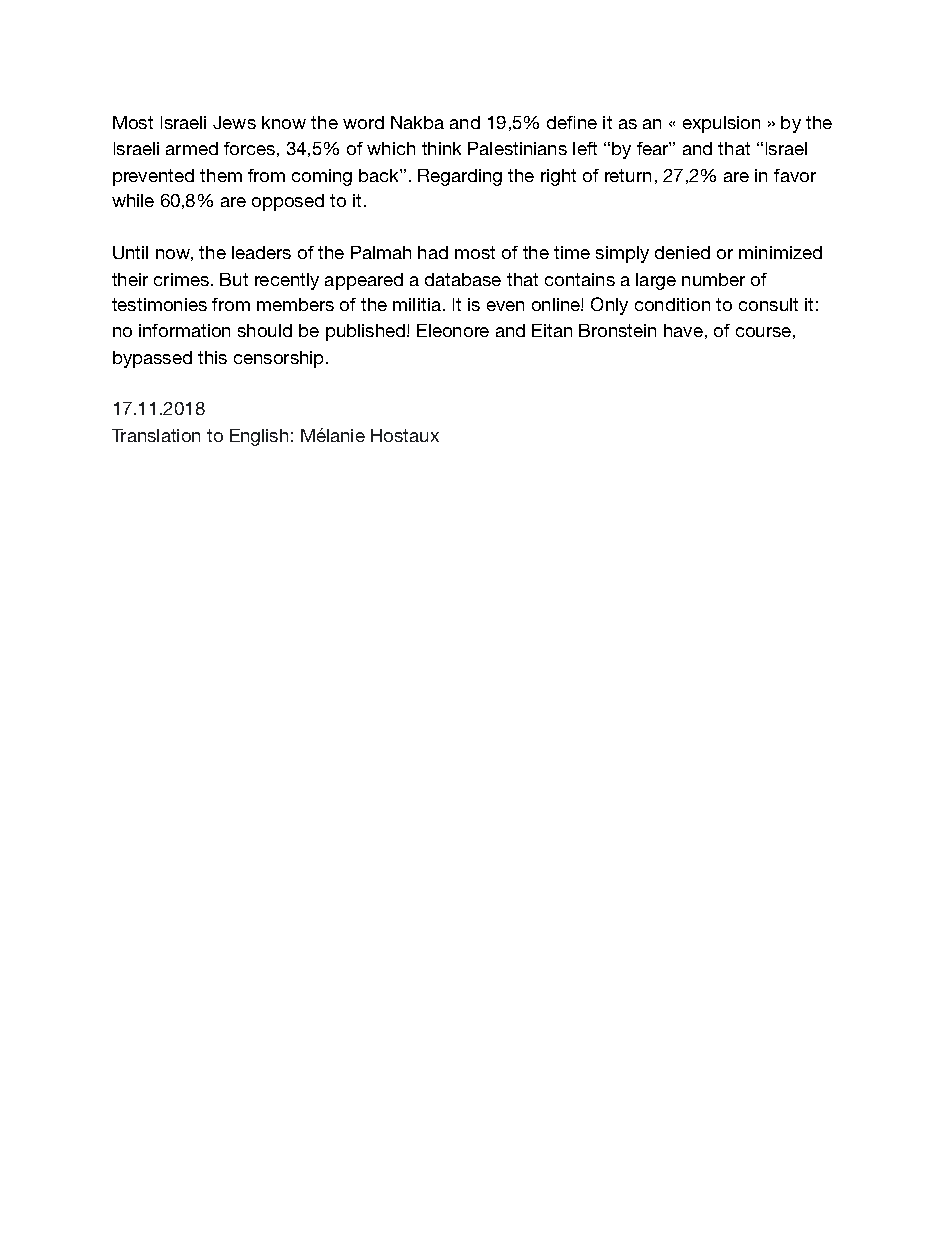 This document has height=1233, width=952. Describe the element at coordinates (683, 330) in the document. I see `have` at that location.
